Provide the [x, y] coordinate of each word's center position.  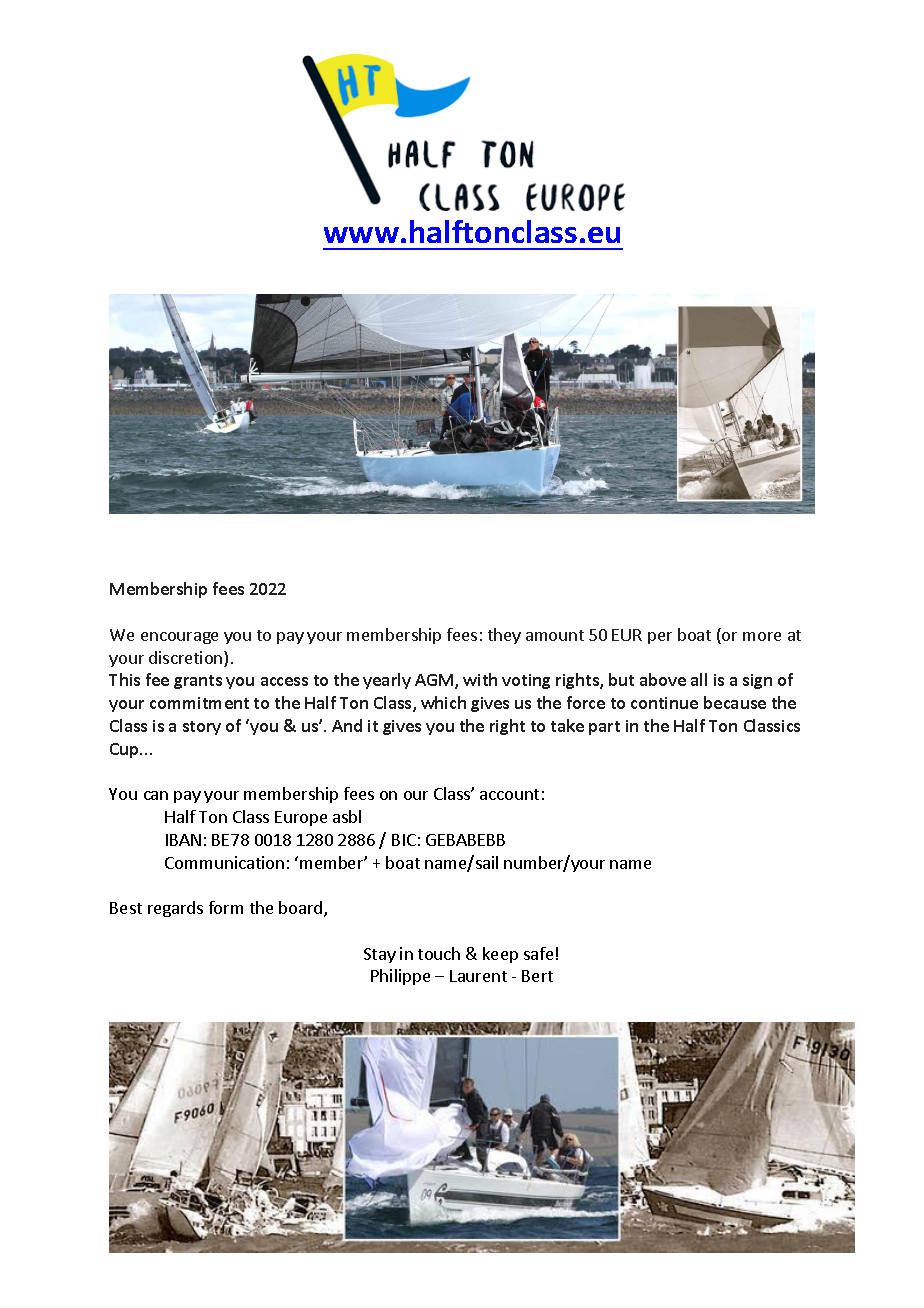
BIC [404, 840]
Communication [224, 862]
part [604, 728]
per [660, 638]
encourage [179, 638]
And [347, 725]
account [509, 794]
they [504, 636]
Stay [380, 955]
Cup [126, 750]
